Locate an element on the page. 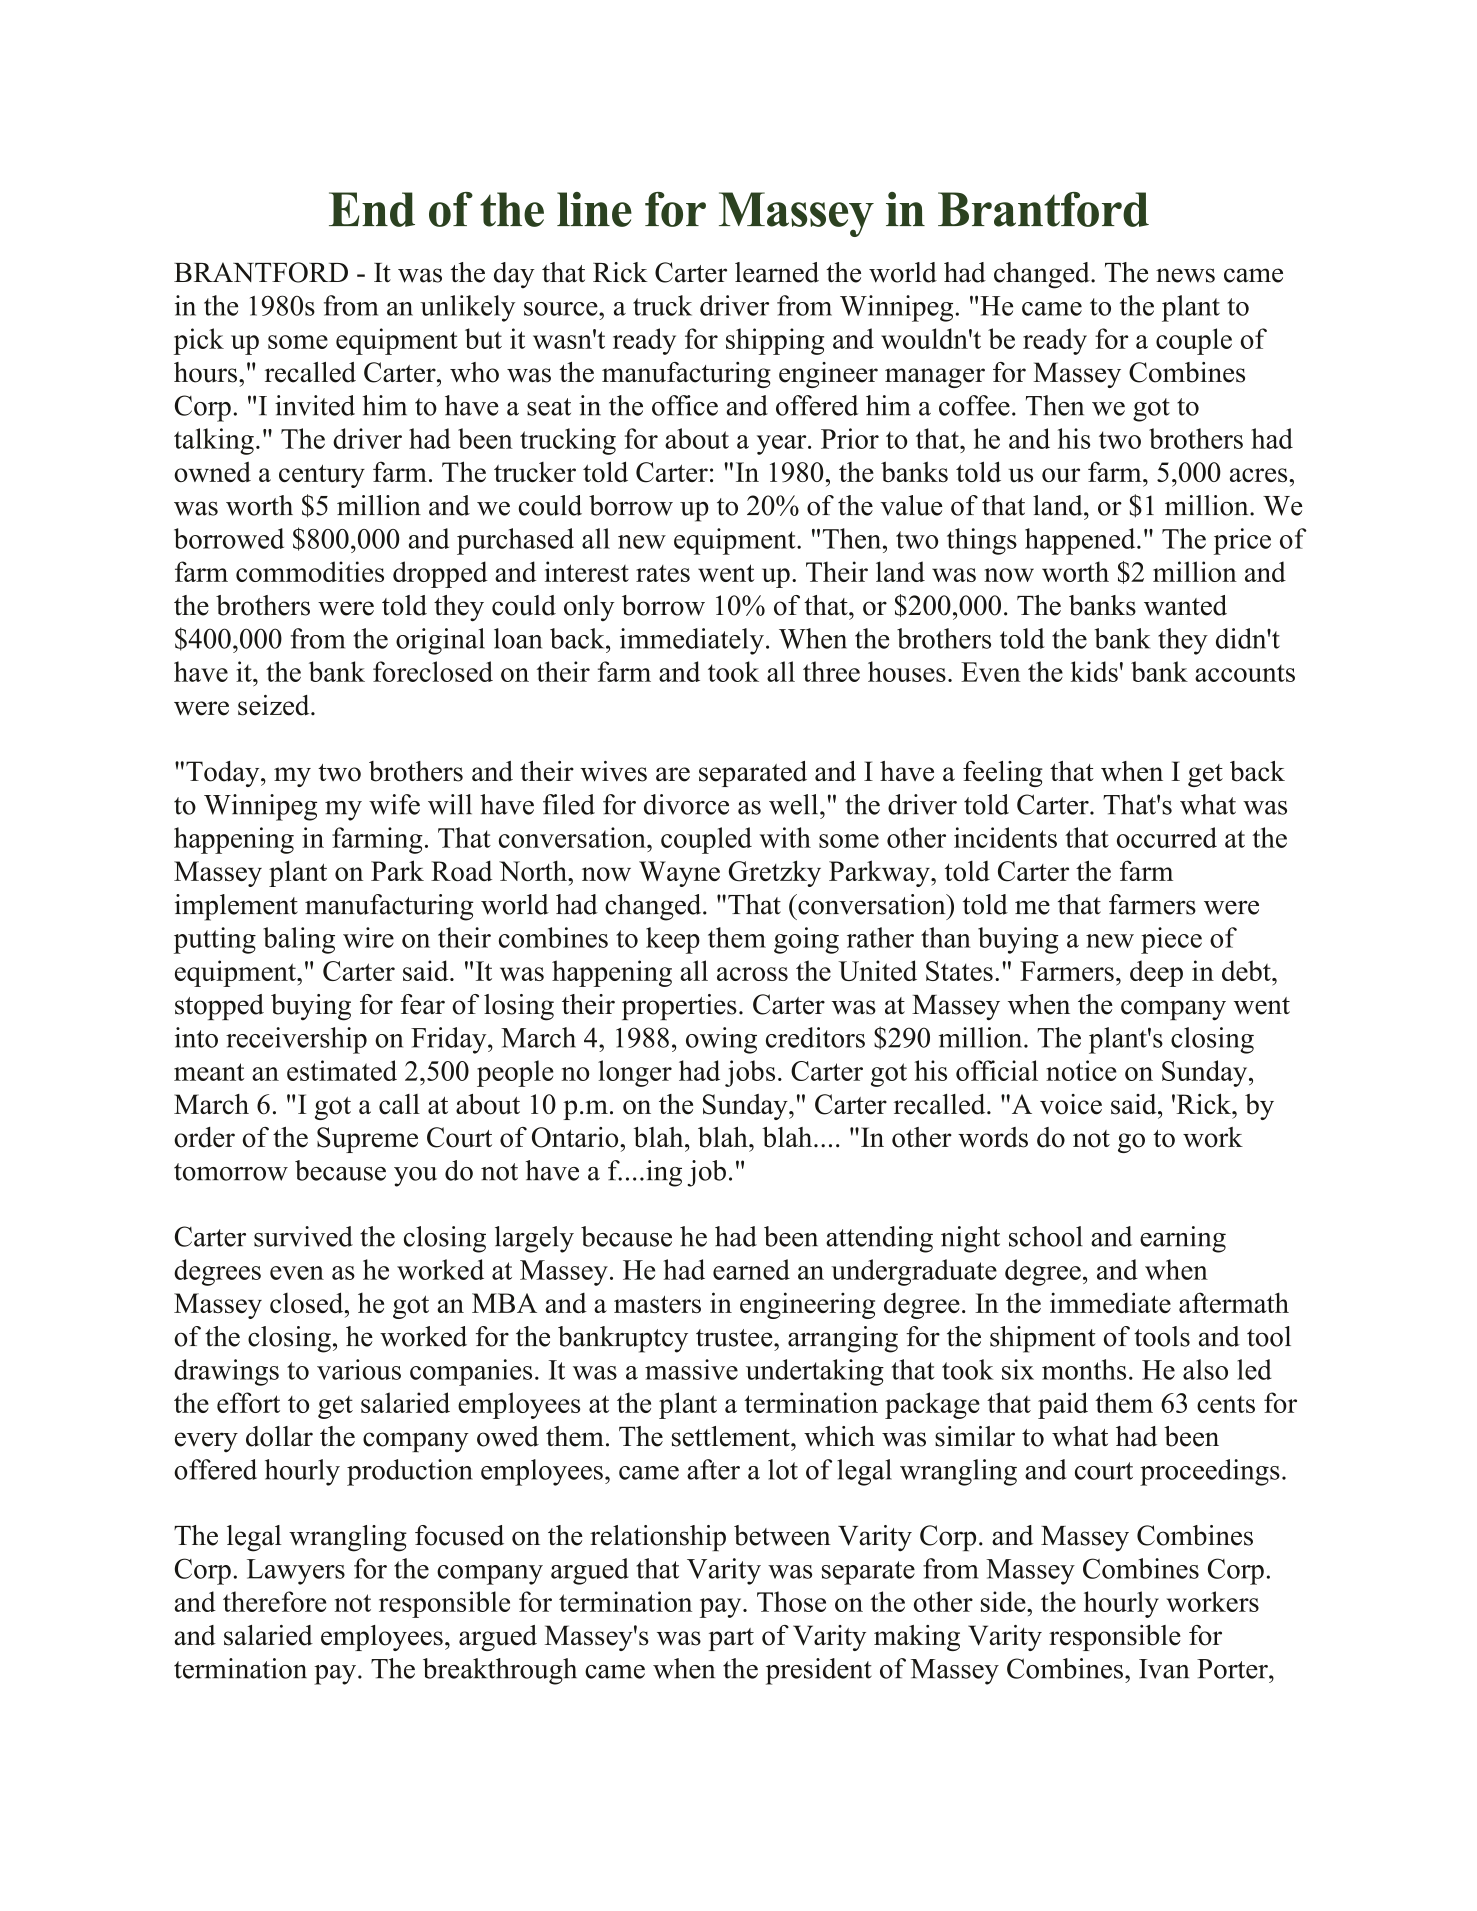 This page has width=1477, height=1911. Supreme is located at coordinates (367, 1140).
